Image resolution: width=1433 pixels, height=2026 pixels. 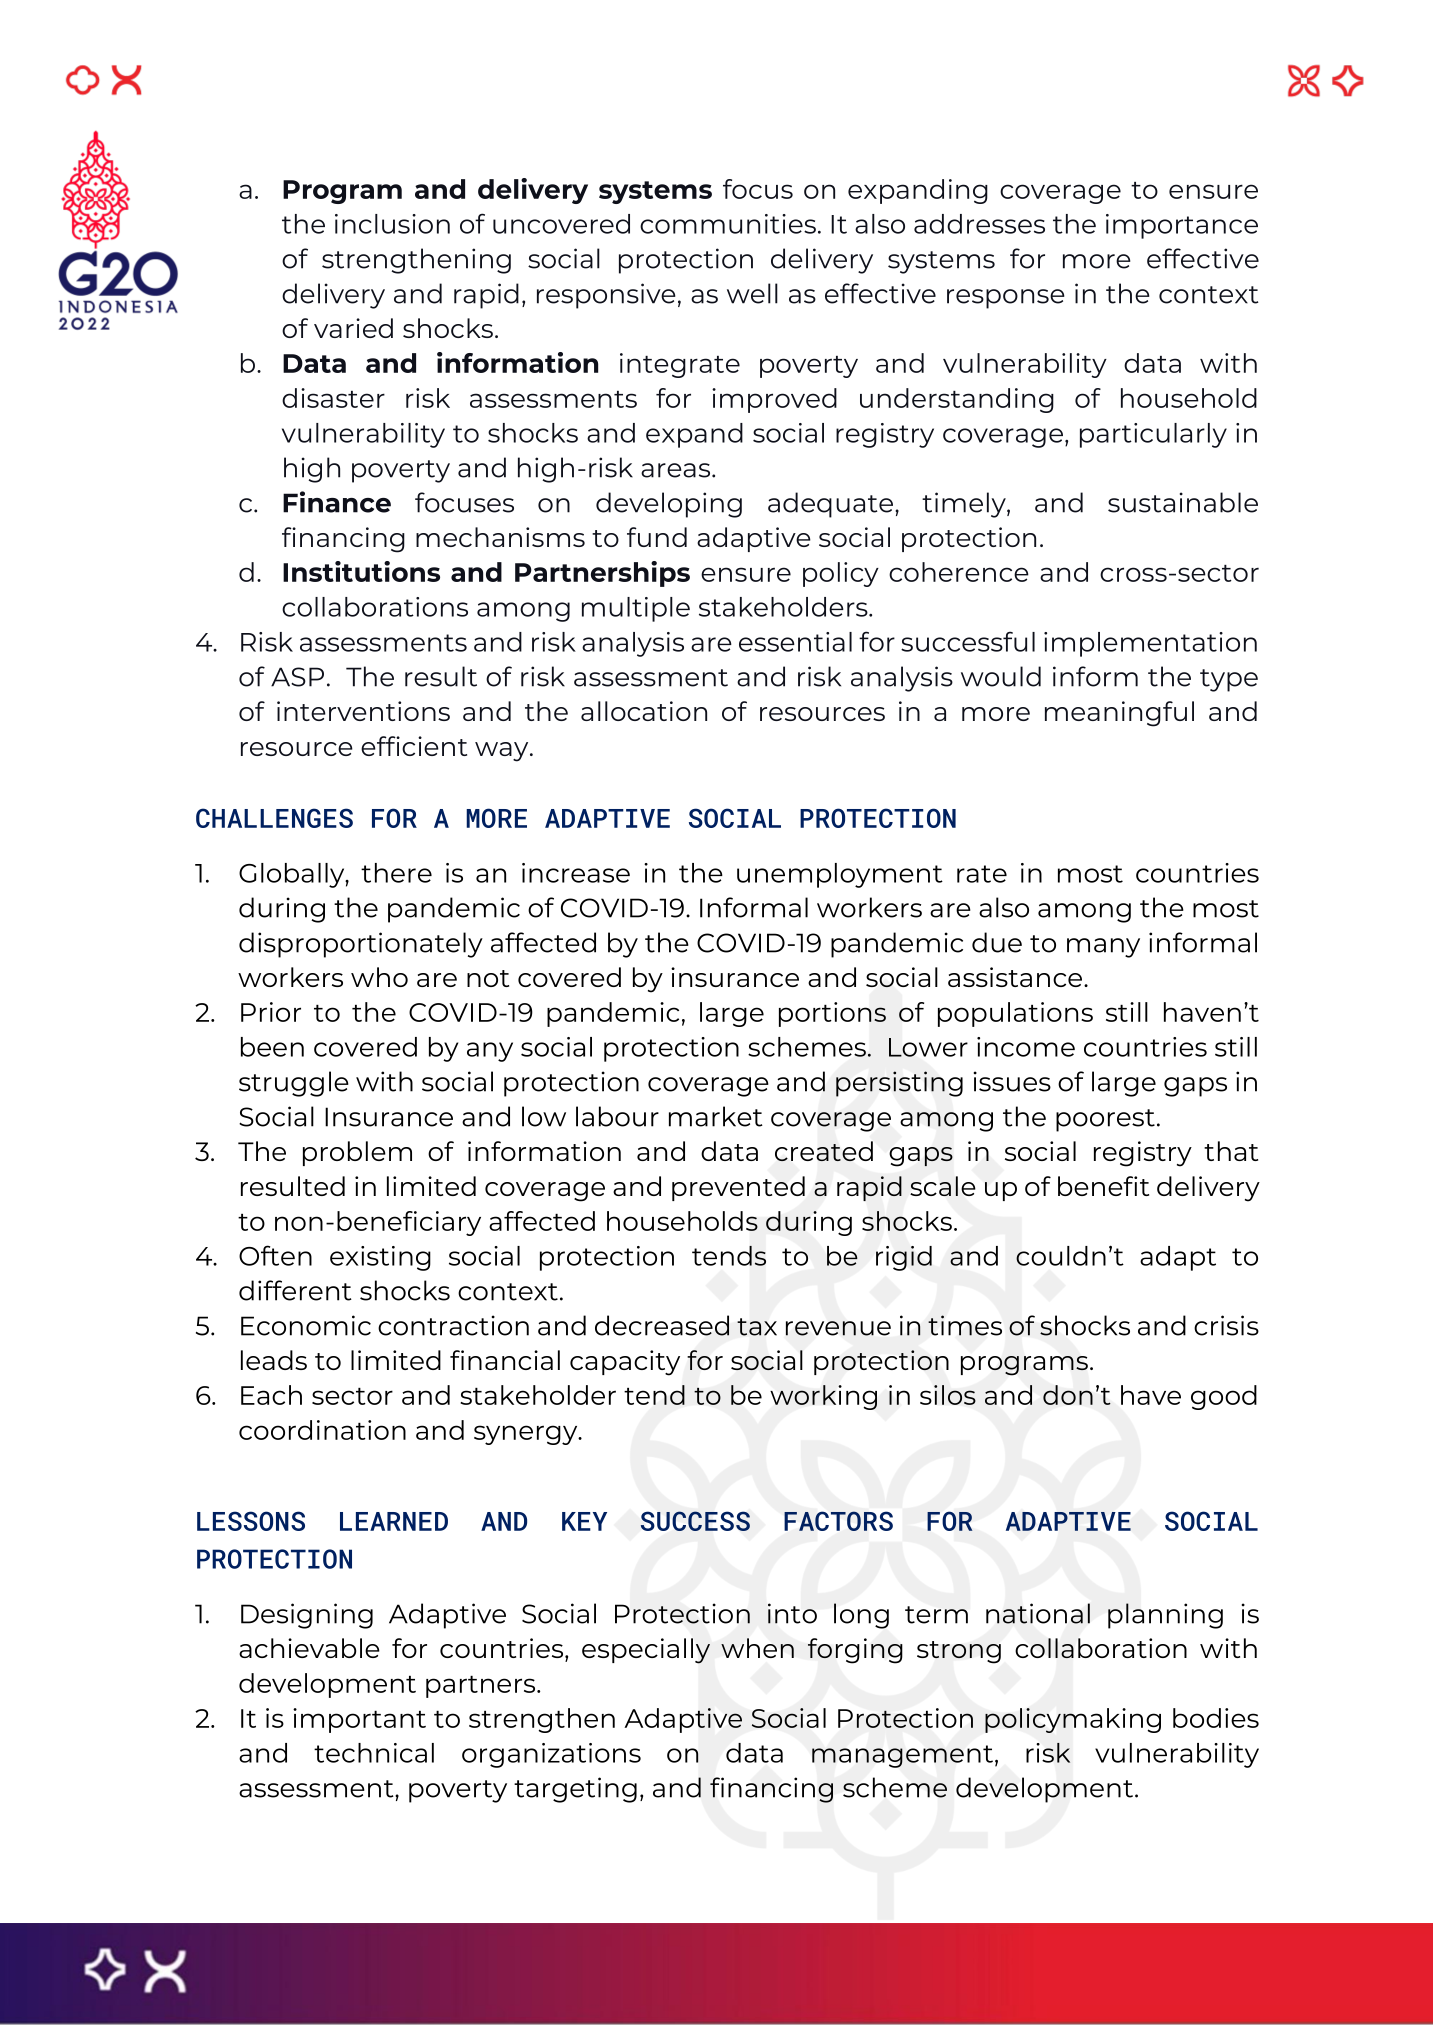 I want to click on well, so click(x=752, y=293).
